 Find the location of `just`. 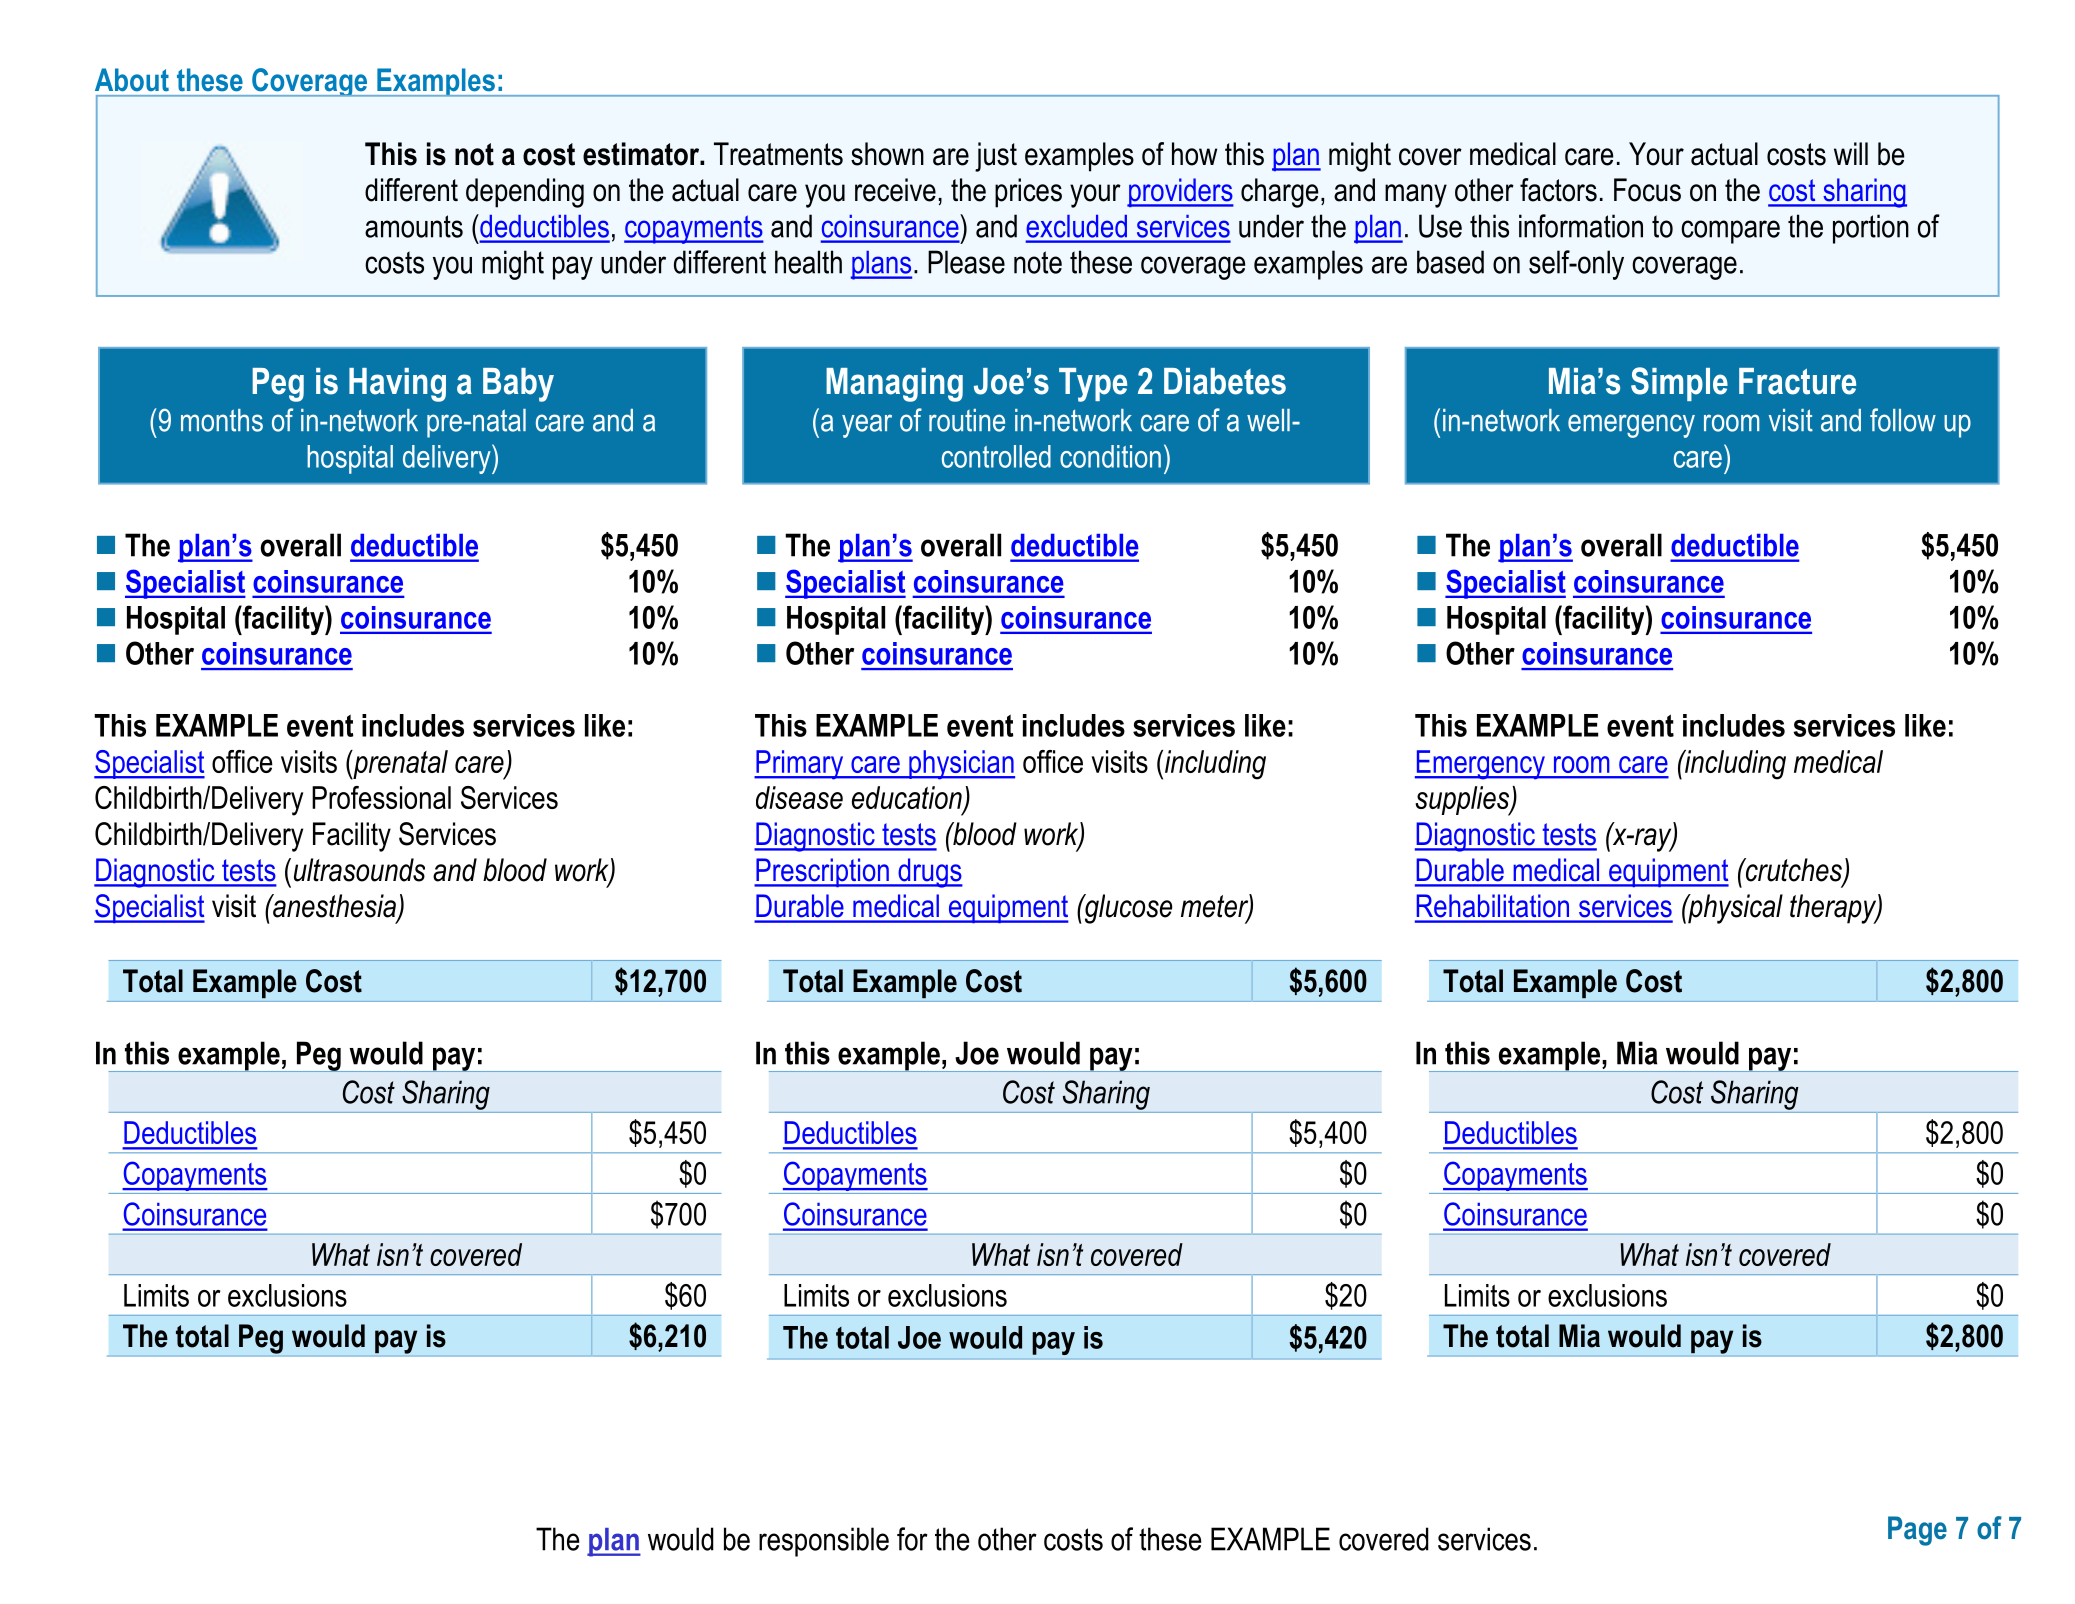

just is located at coordinates (996, 157).
